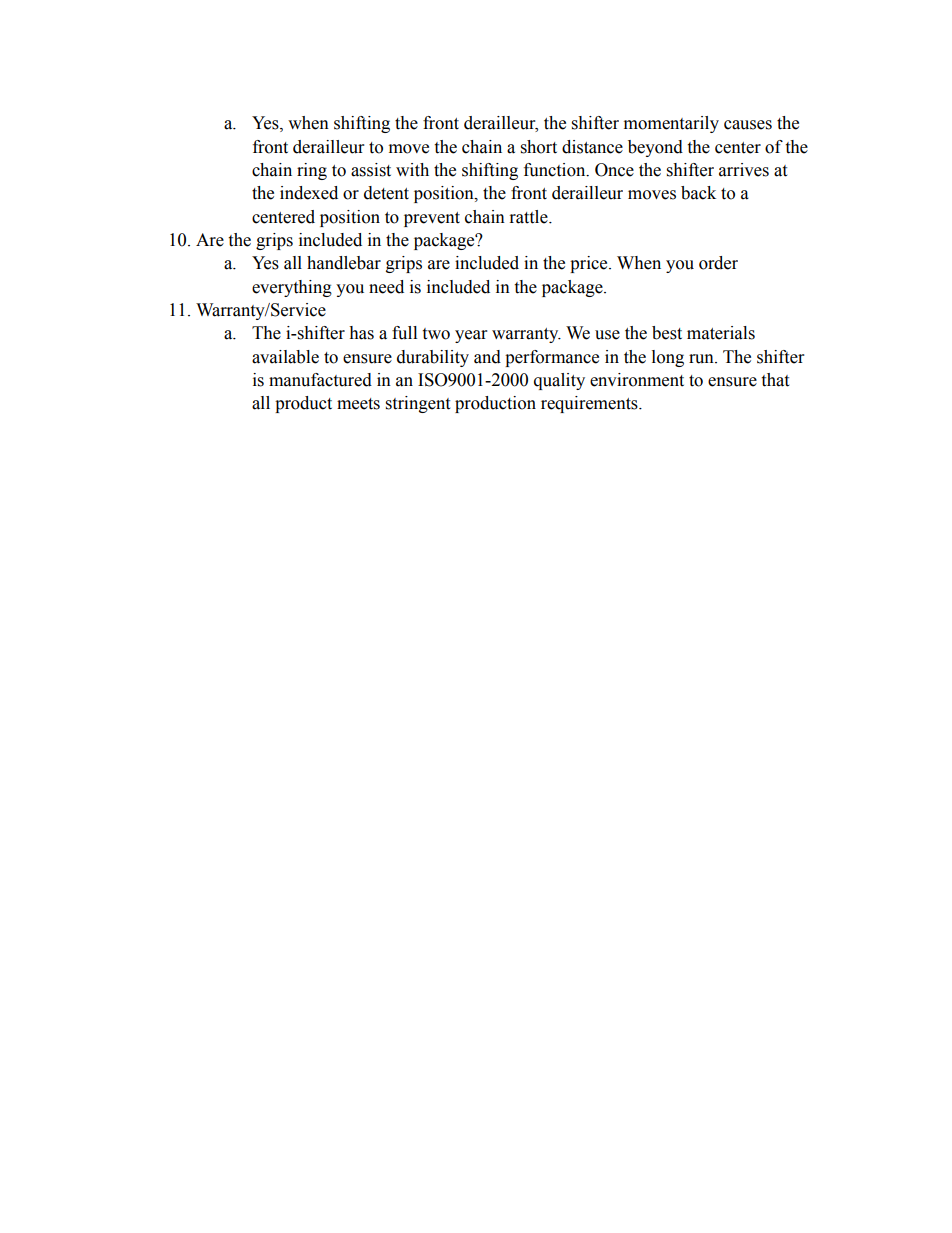 The width and height of the screenshot is (952, 1233). What do you see at coordinates (344, 263) in the screenshot?
I see `handlebar` at bounding box center [344, 263].
